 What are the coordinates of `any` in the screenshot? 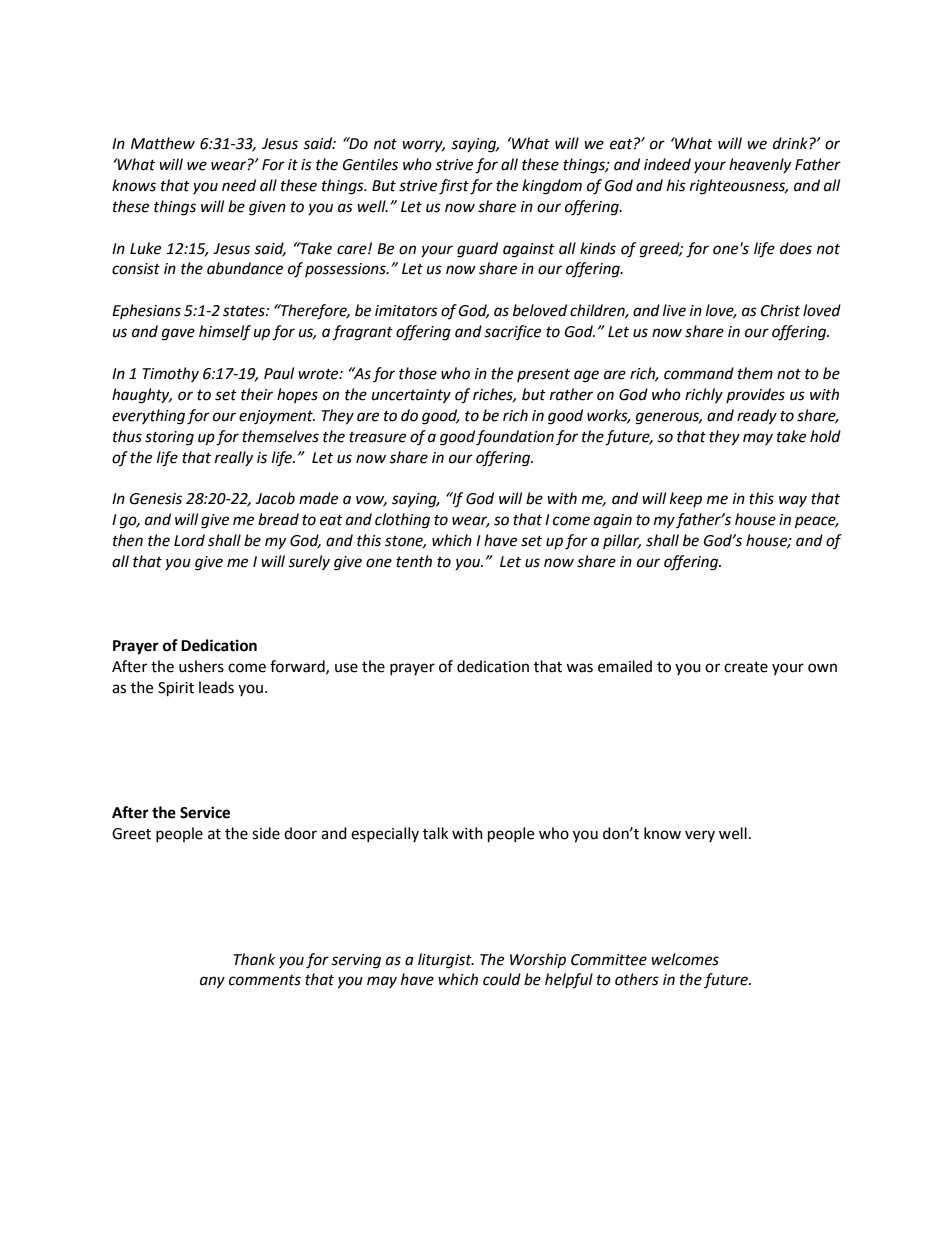 It's located at (212, 982).
